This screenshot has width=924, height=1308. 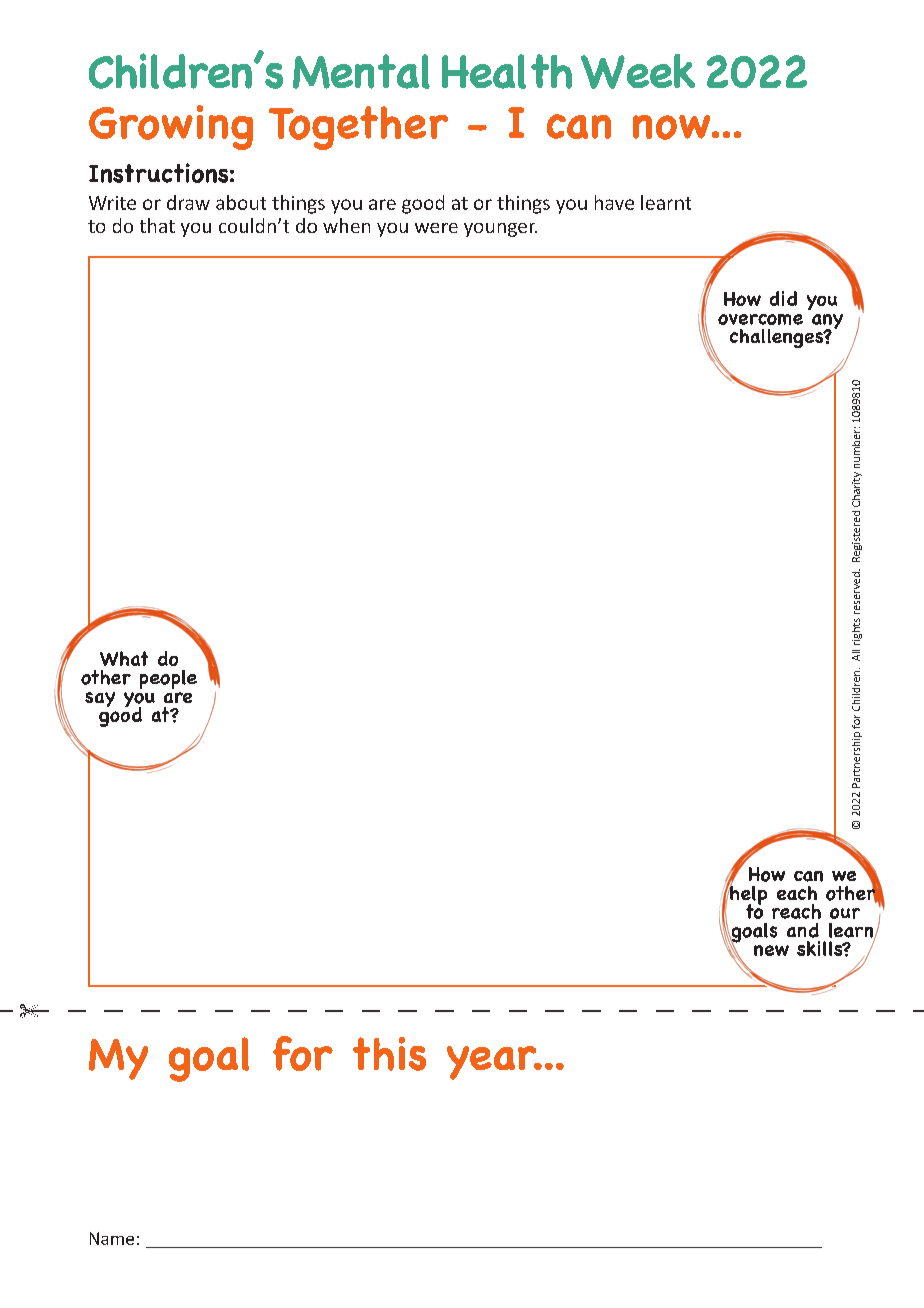 What do you see at coordinates (171, 127) in the screenshot?
I see `Growing` at bounding box center [171, 127].
